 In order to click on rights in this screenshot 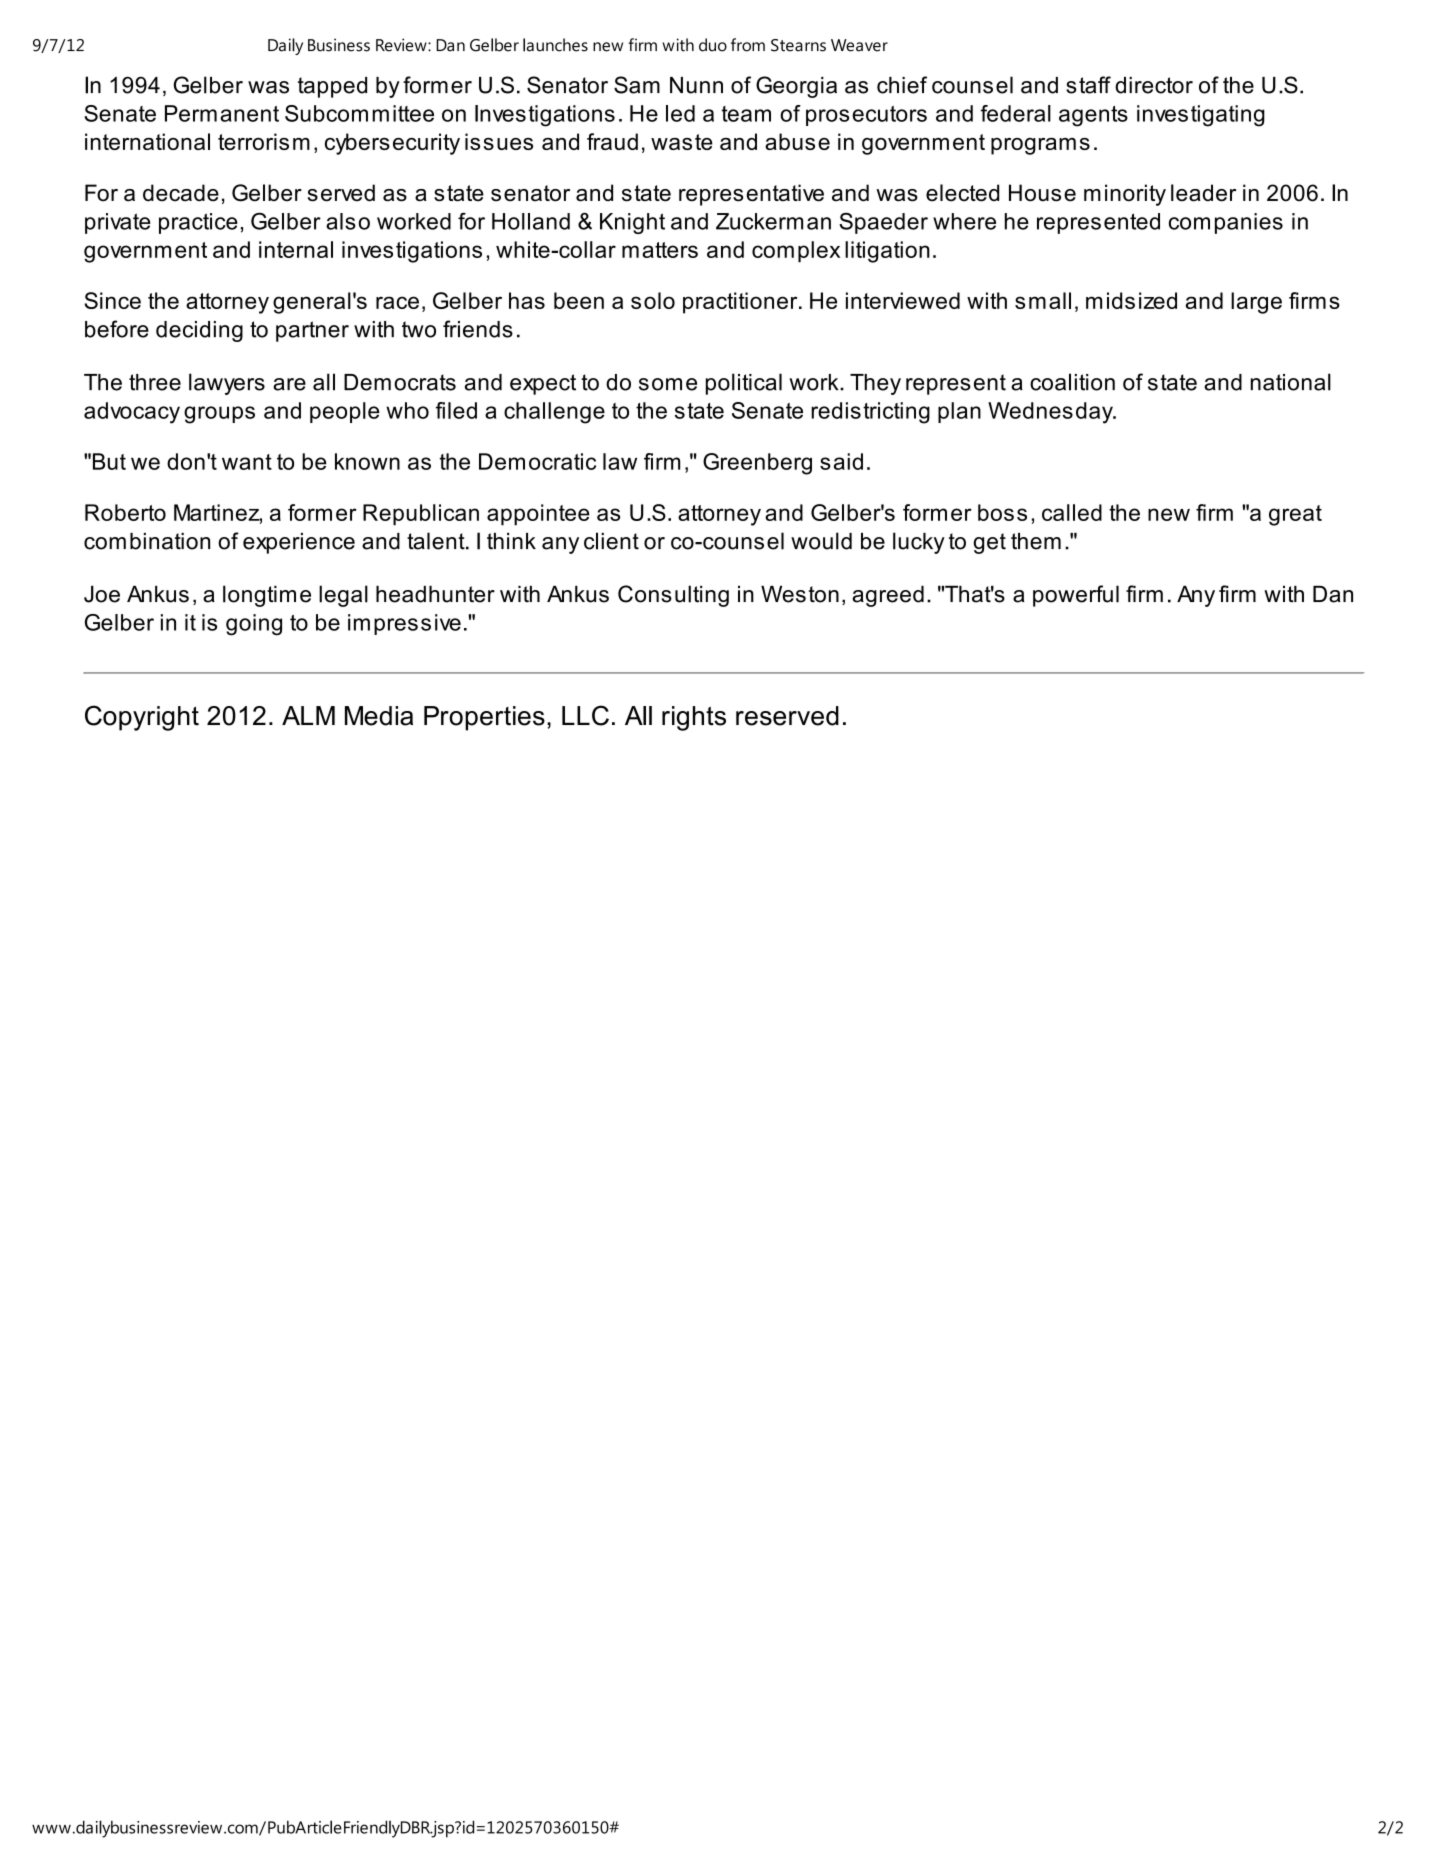, I will do `click(694, 718)`.
